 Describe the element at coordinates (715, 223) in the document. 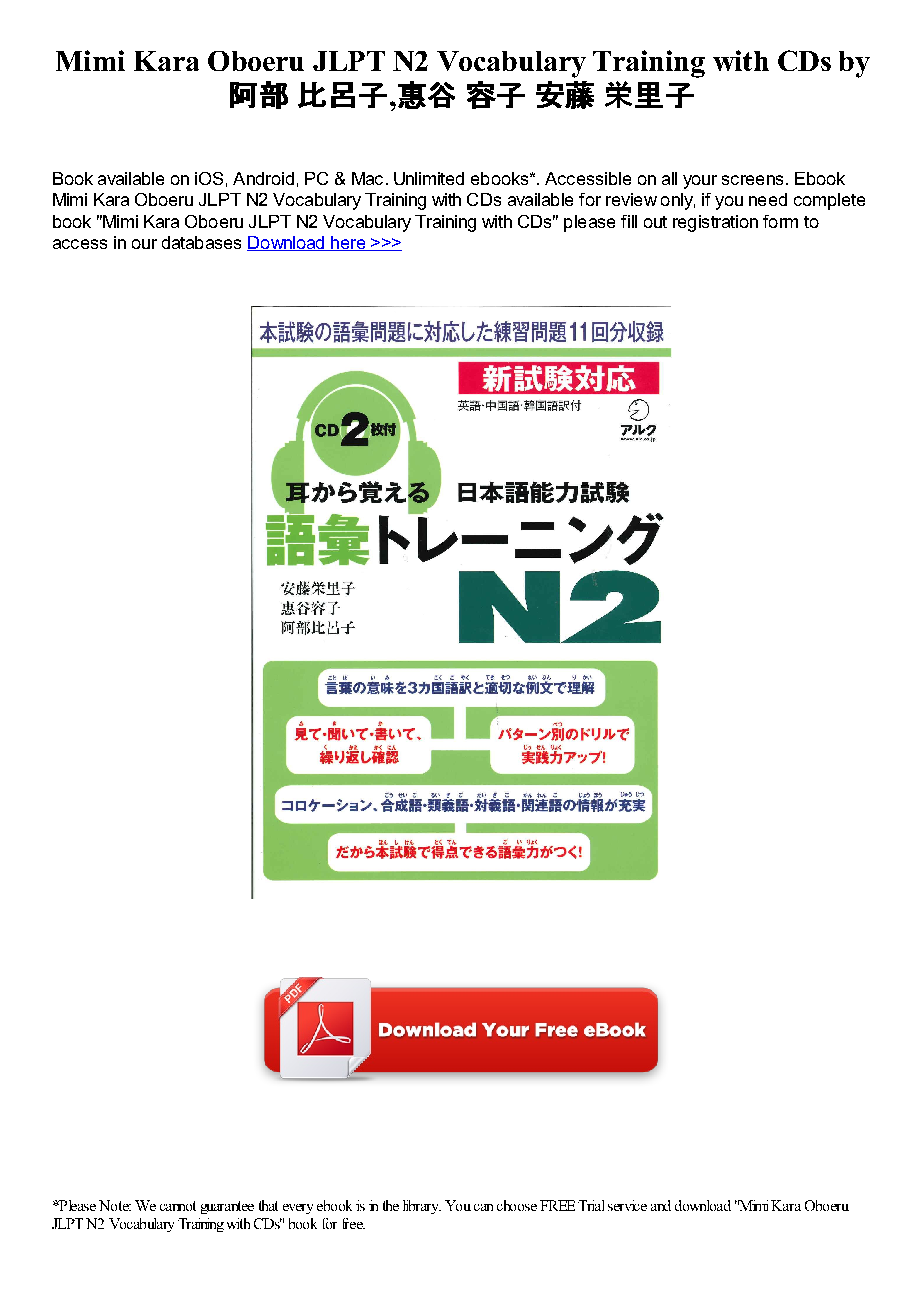

I see `registration` at that location.
